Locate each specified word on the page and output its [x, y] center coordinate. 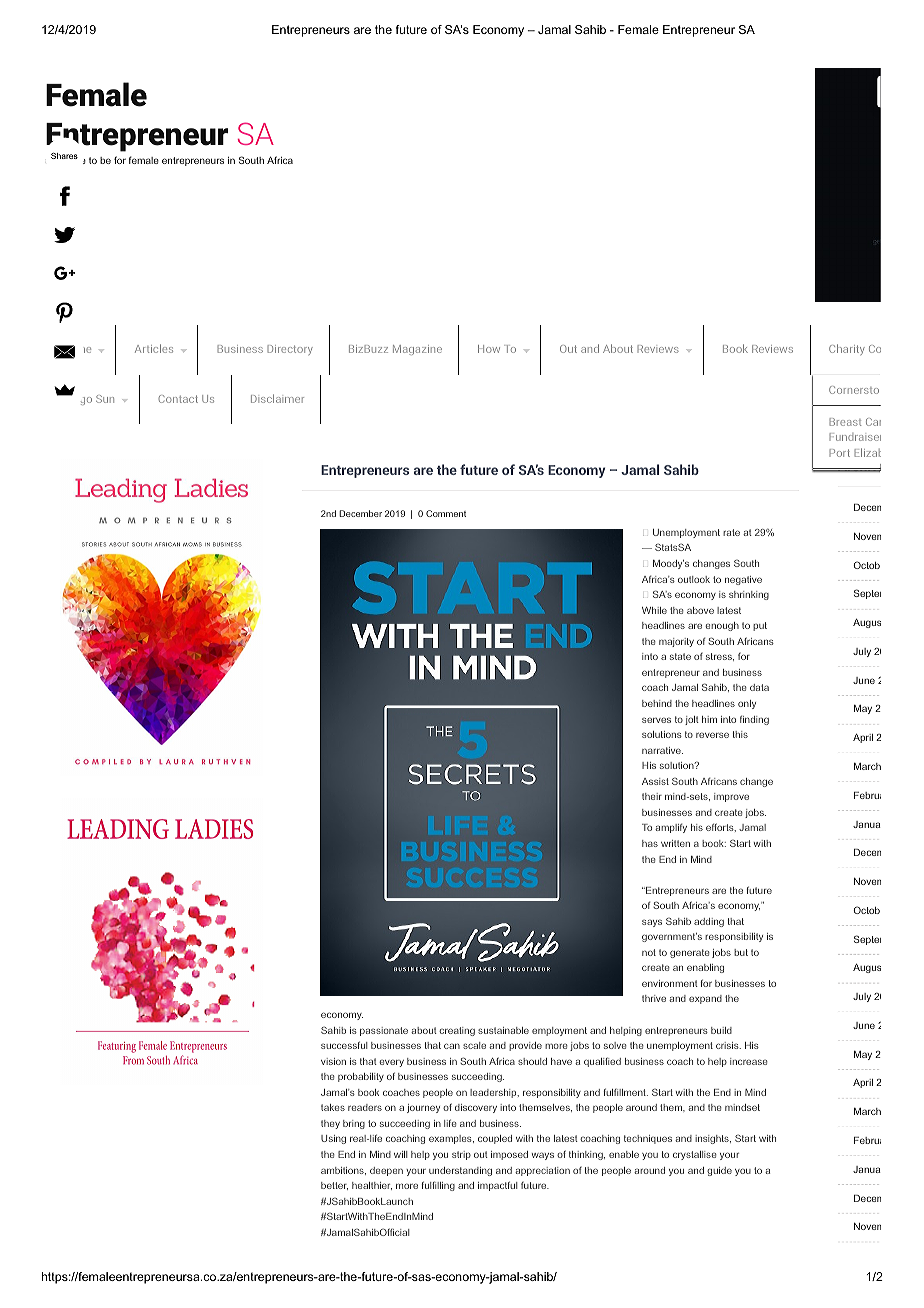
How [489, 349]
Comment [446, 513]
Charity [847, 349]
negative [743, 580]
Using [333, 1139]
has [650, 843]
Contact [178, 399]
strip [461, 1155]
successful [344, 1045]
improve [731, 797]
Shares [64, 156]
